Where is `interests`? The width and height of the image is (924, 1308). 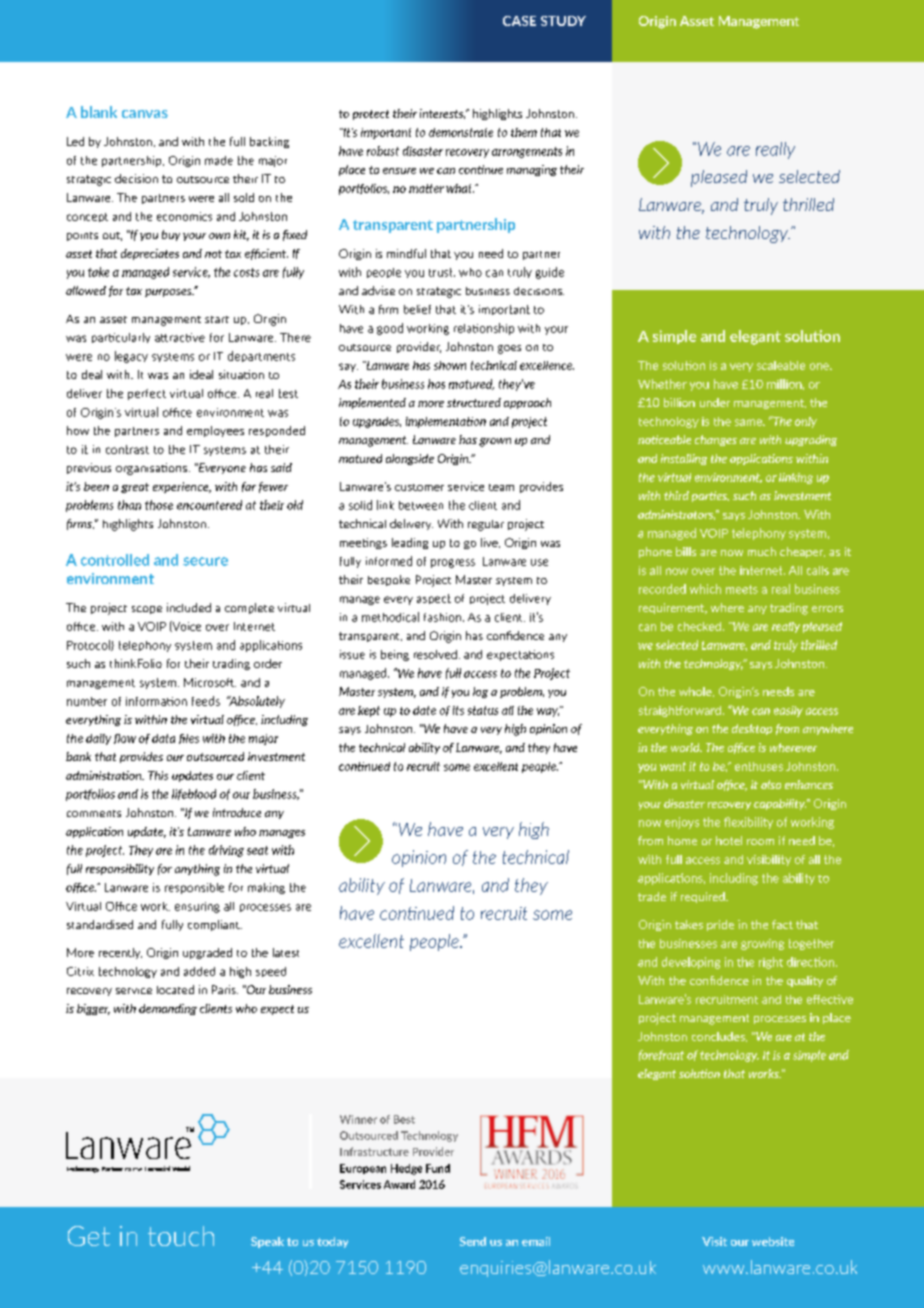
interests is located at coordinates (442, 114).
